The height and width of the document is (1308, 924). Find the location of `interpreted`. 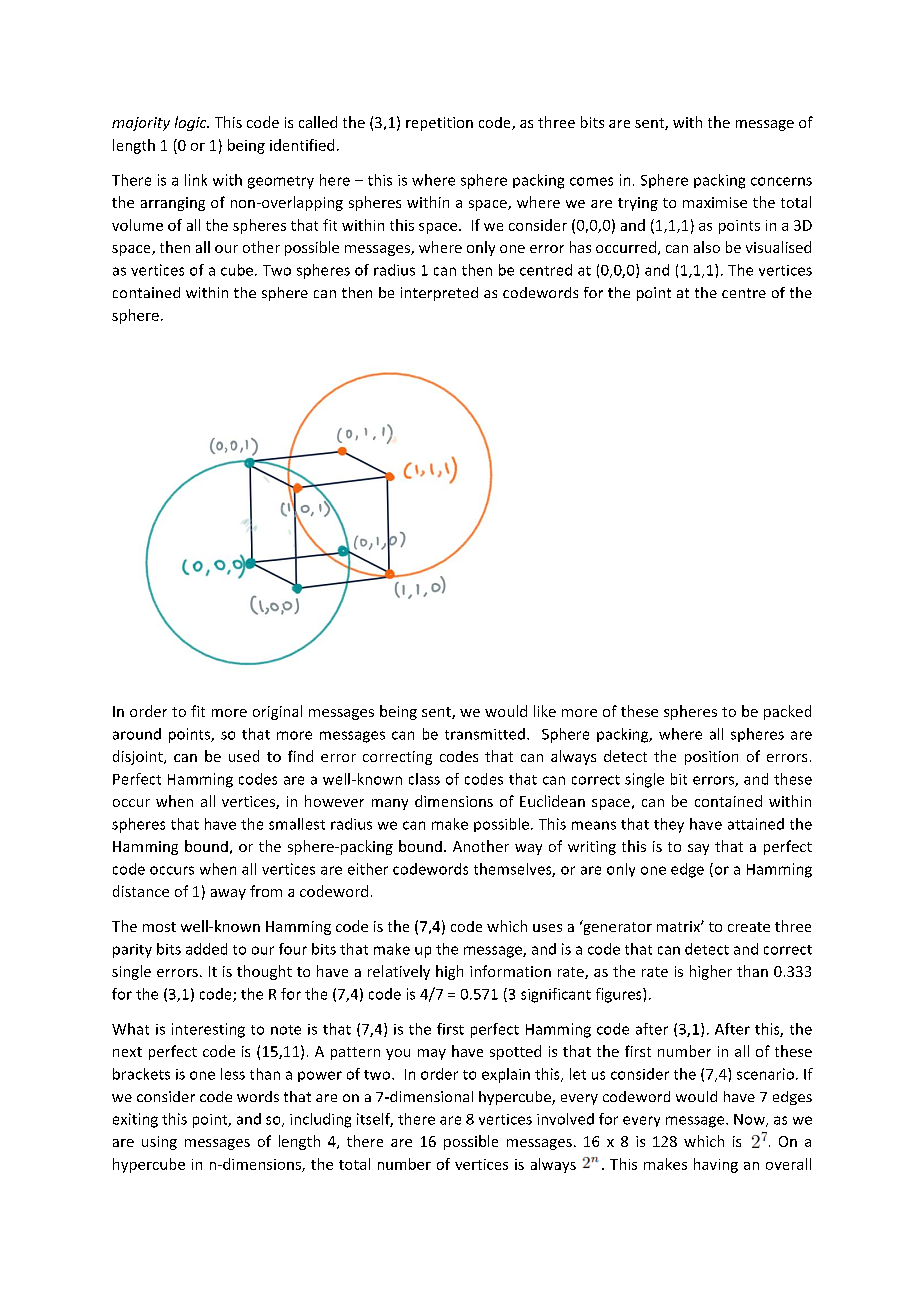

interpreted is located at coordinates (439, 294).
